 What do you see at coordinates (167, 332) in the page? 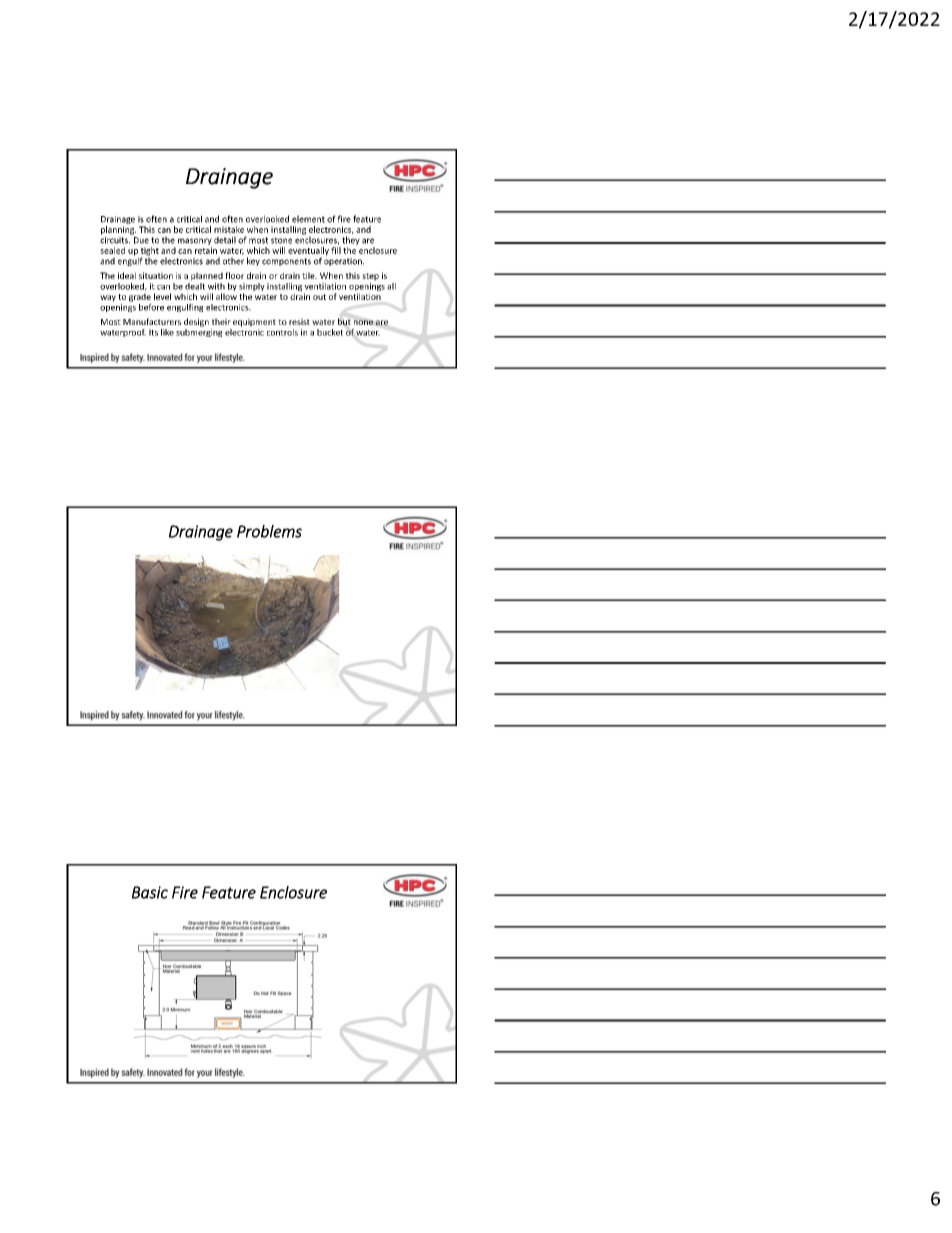
I see `like` at bounding box center [167, 332].
